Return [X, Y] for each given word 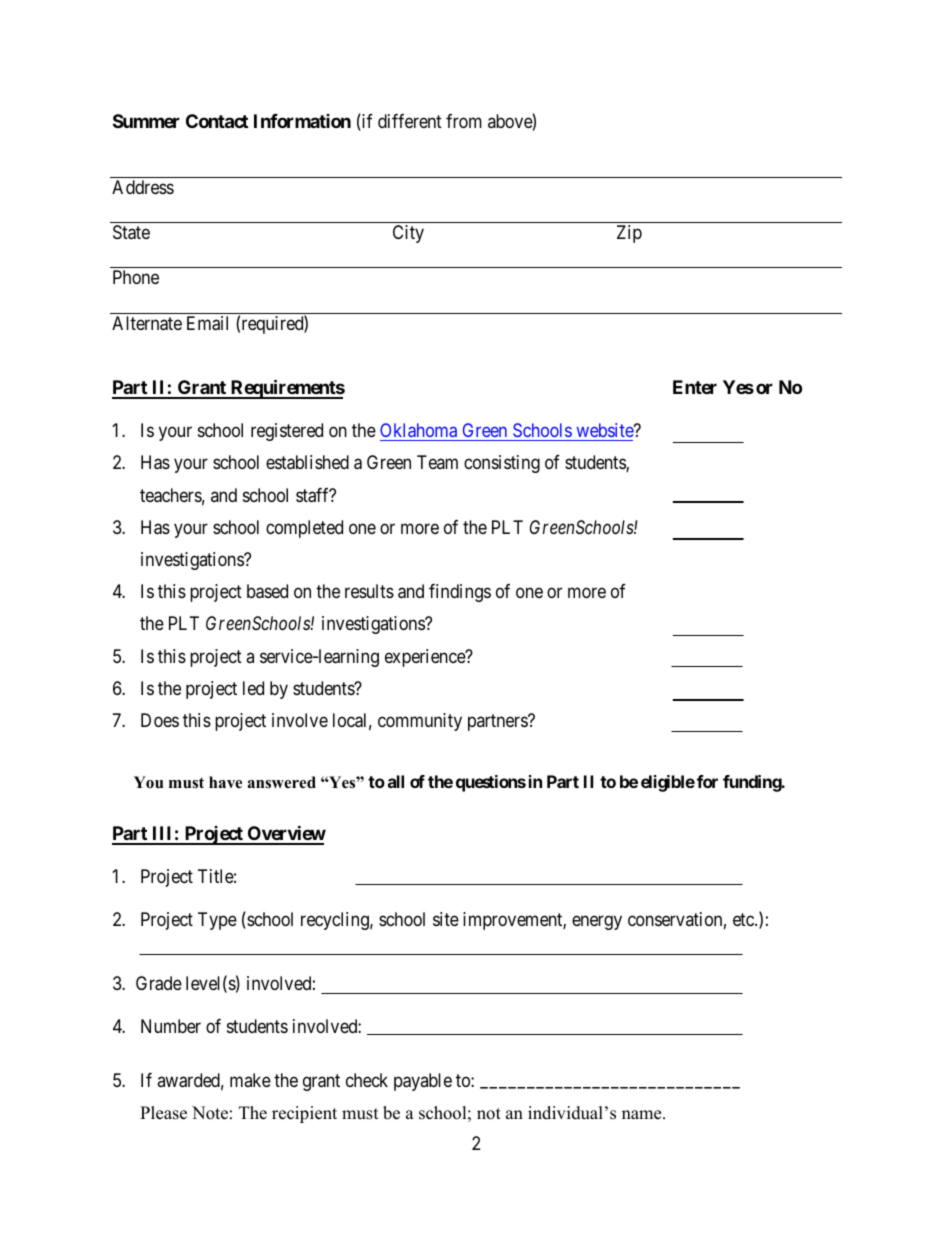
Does [160, 720]
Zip [629, 234]
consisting [502, 464]
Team [437, 462]
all [396, 781]
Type [217, 921]
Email [207, 323]
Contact [217, 121]
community [420, 722]
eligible [668, 783]
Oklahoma [420, 432]
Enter [695, 387]
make [250, 1080]
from [464, 121]
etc [744, 919]
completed [304, 529]
